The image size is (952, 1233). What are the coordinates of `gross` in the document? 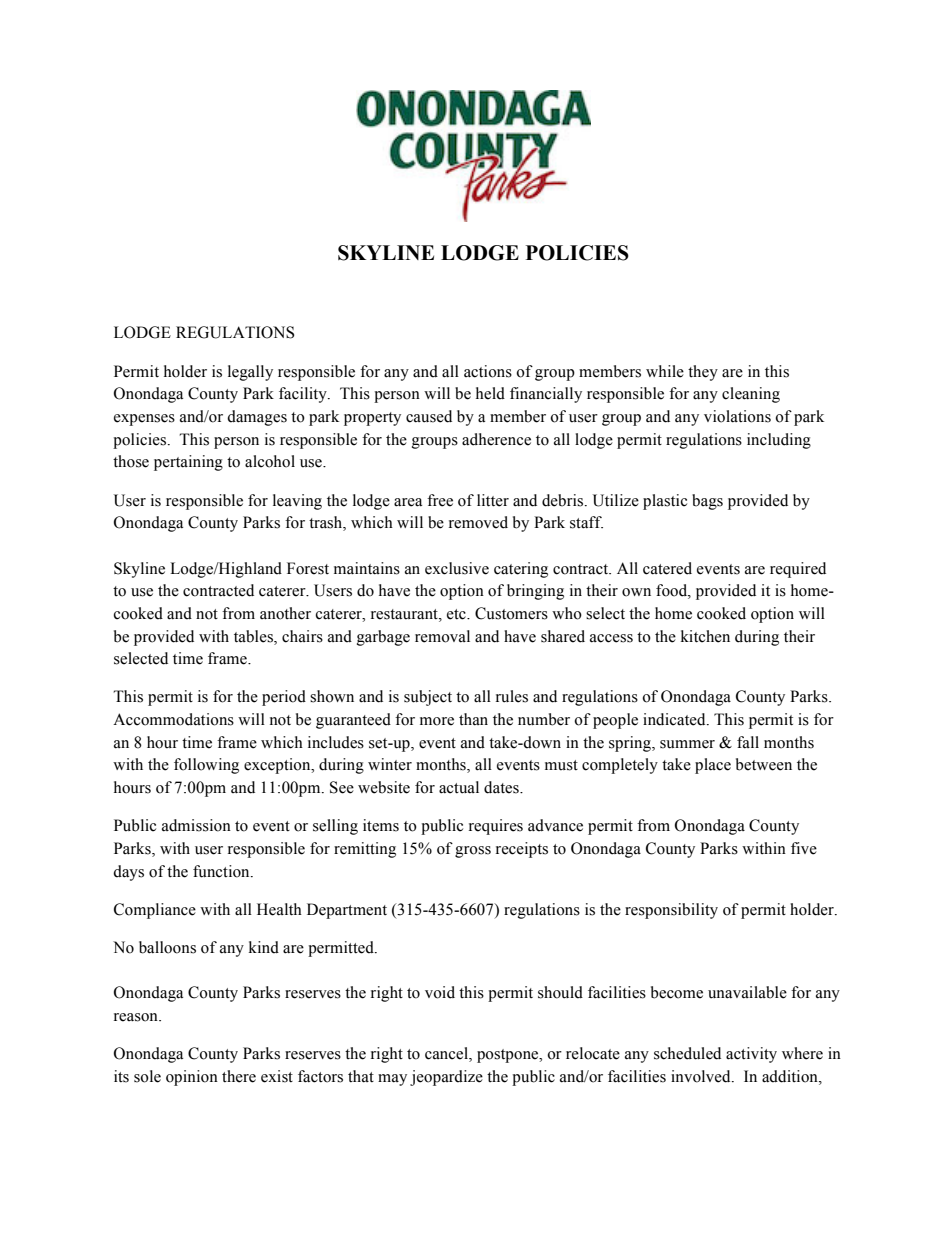 It's located at (473, 852).
